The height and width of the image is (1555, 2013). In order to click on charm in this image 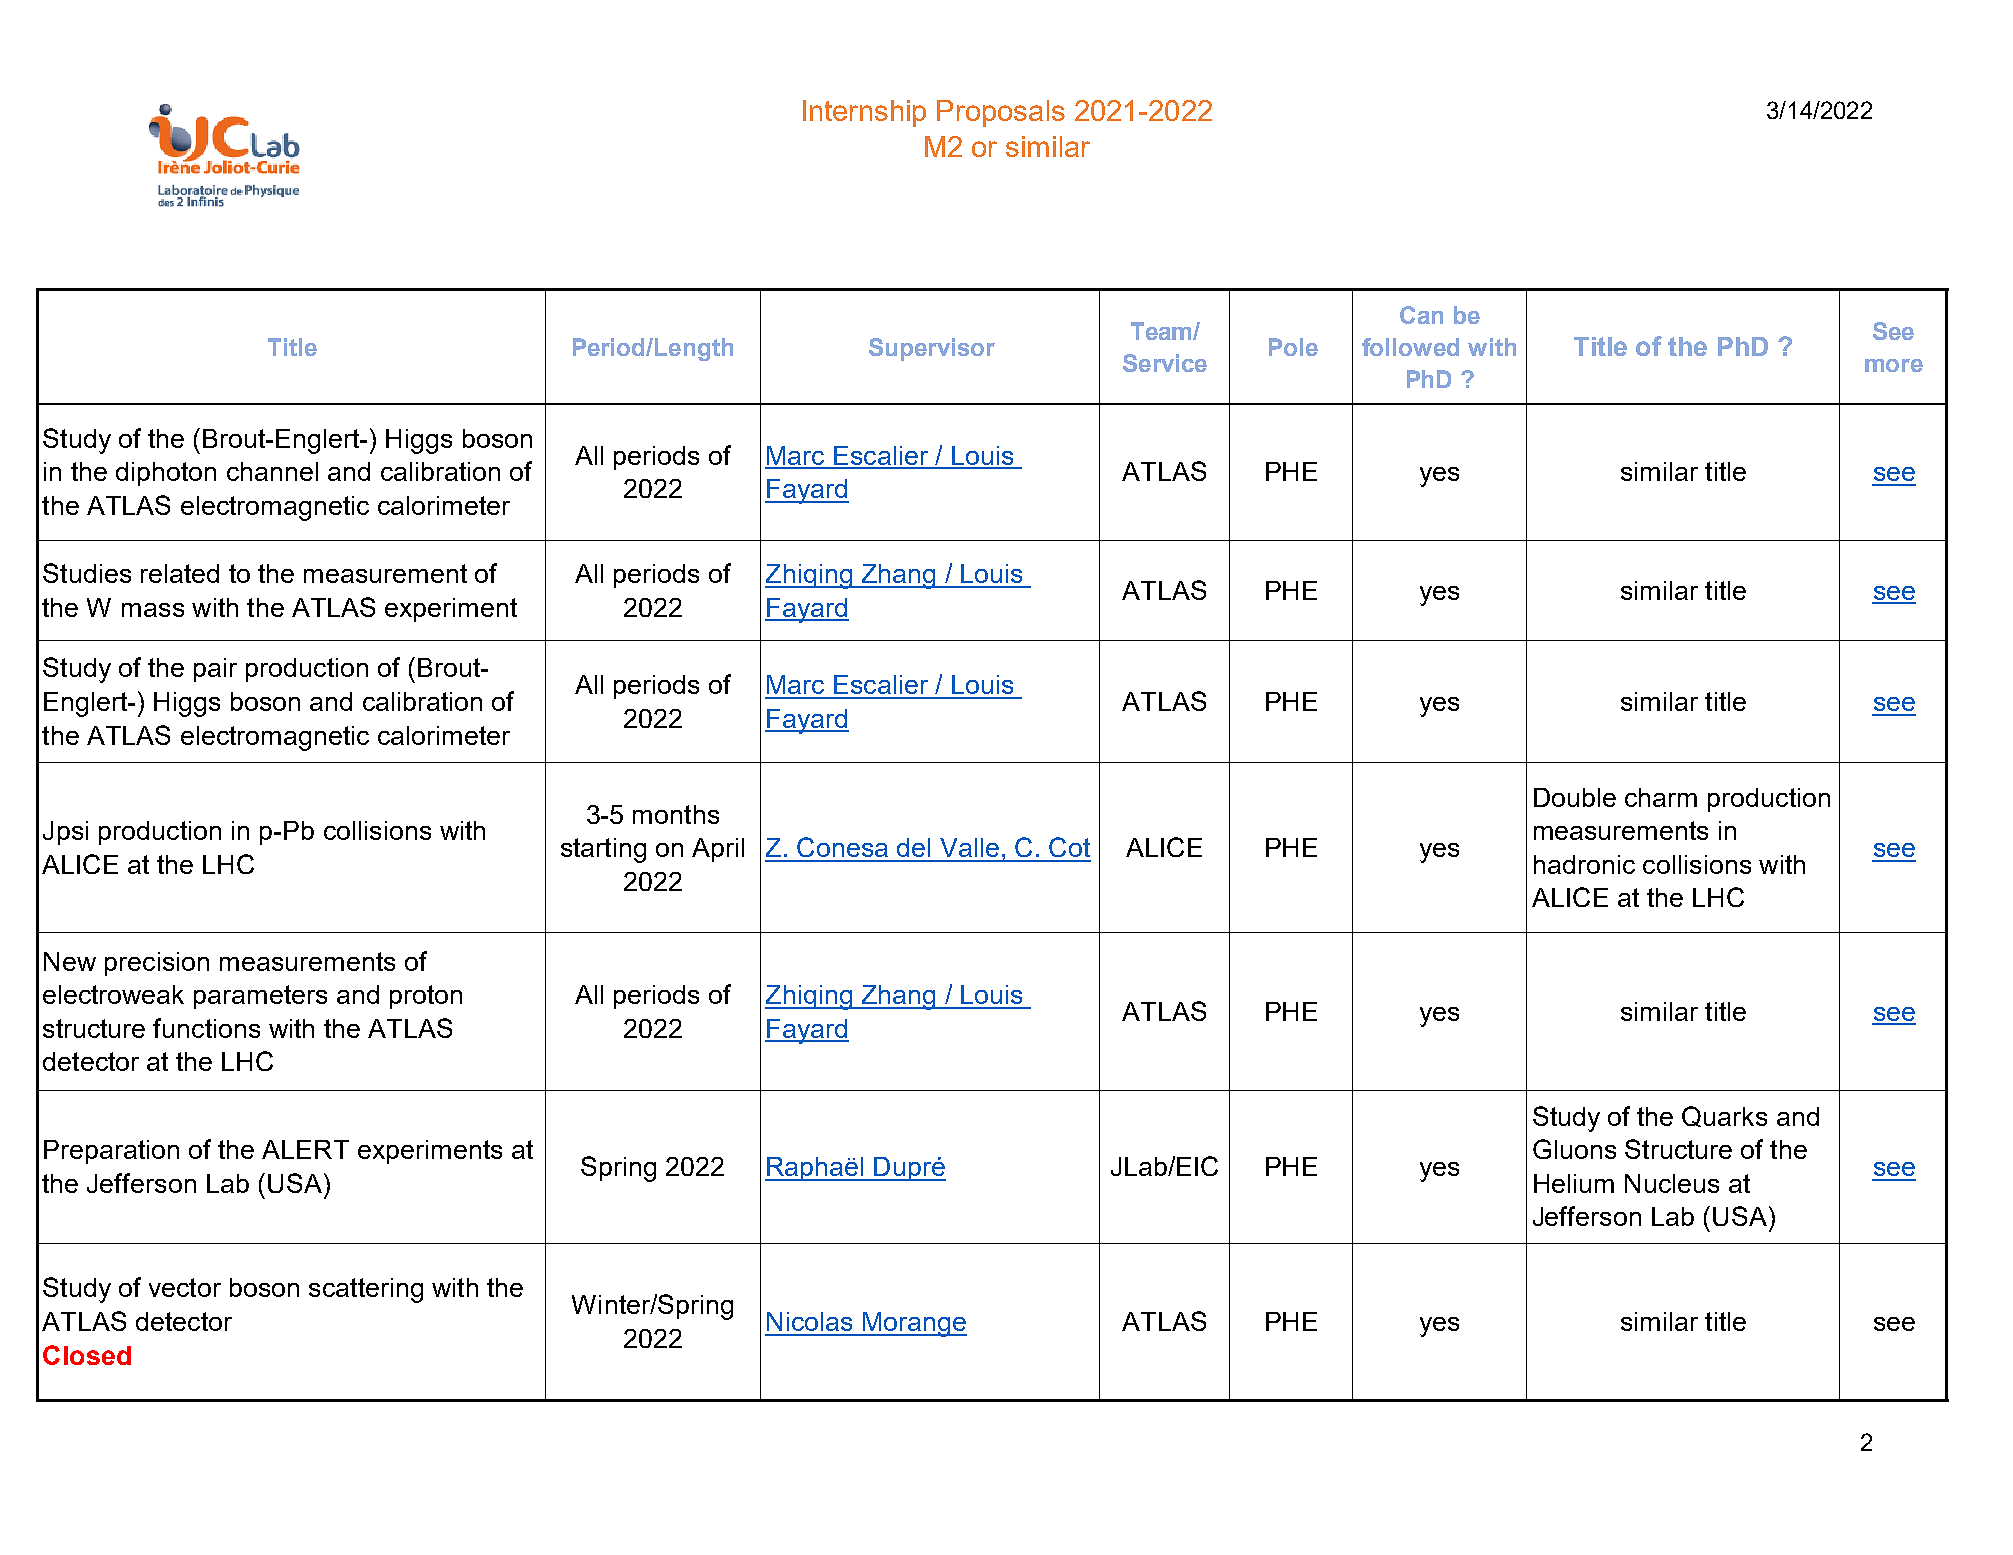, I will do `click(1661, 797)`.
